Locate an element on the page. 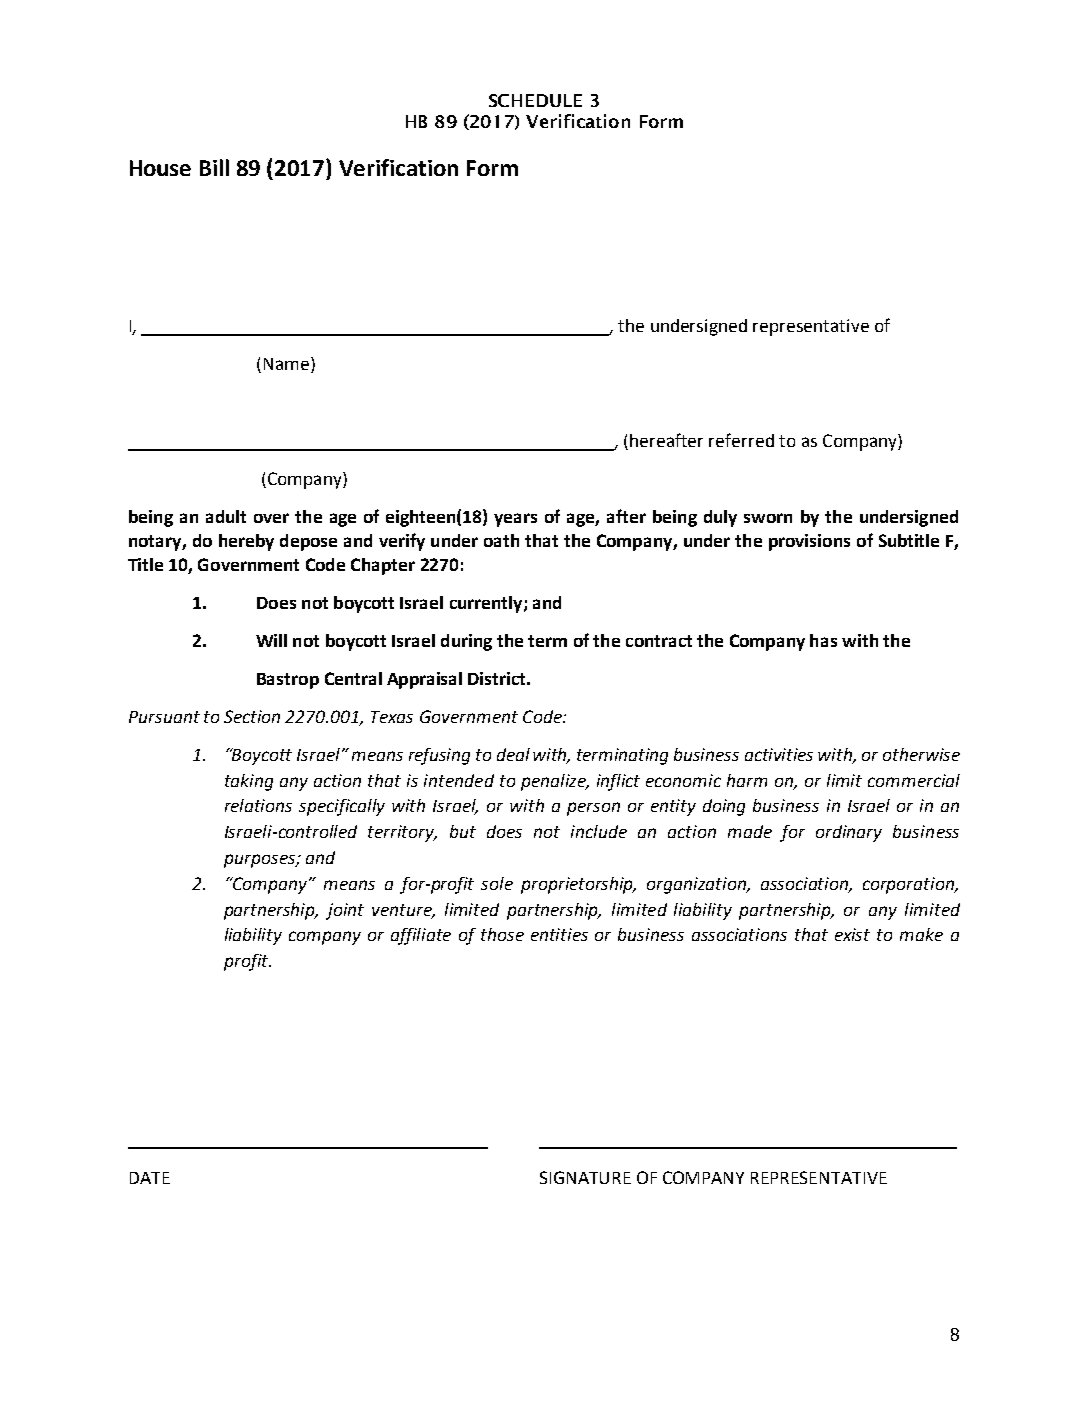 This document has height=1408, width=1088. referred is located at coordinates (741, 440).
